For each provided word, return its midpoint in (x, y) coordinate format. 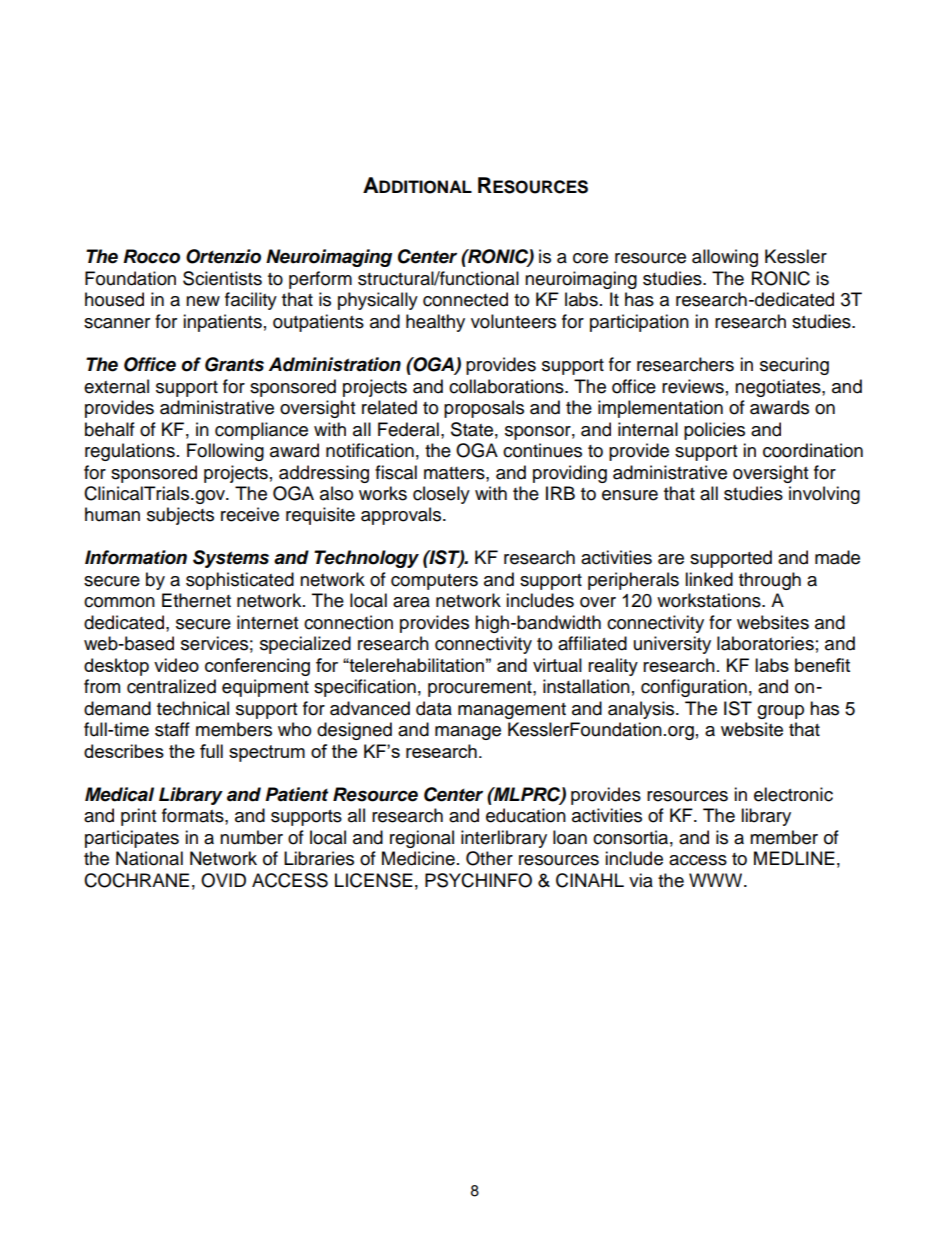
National (149, 858)
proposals (484, 409)
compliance (261, 431)
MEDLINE (794, 858)
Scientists (222, 278)
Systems (231, 559)
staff (172, 729)
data (434, 708)
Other (489, 858)
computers (434, 582)
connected (465, 299)
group (780, 712)
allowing (725, 258)
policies (714, 431)
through (770, 581)
